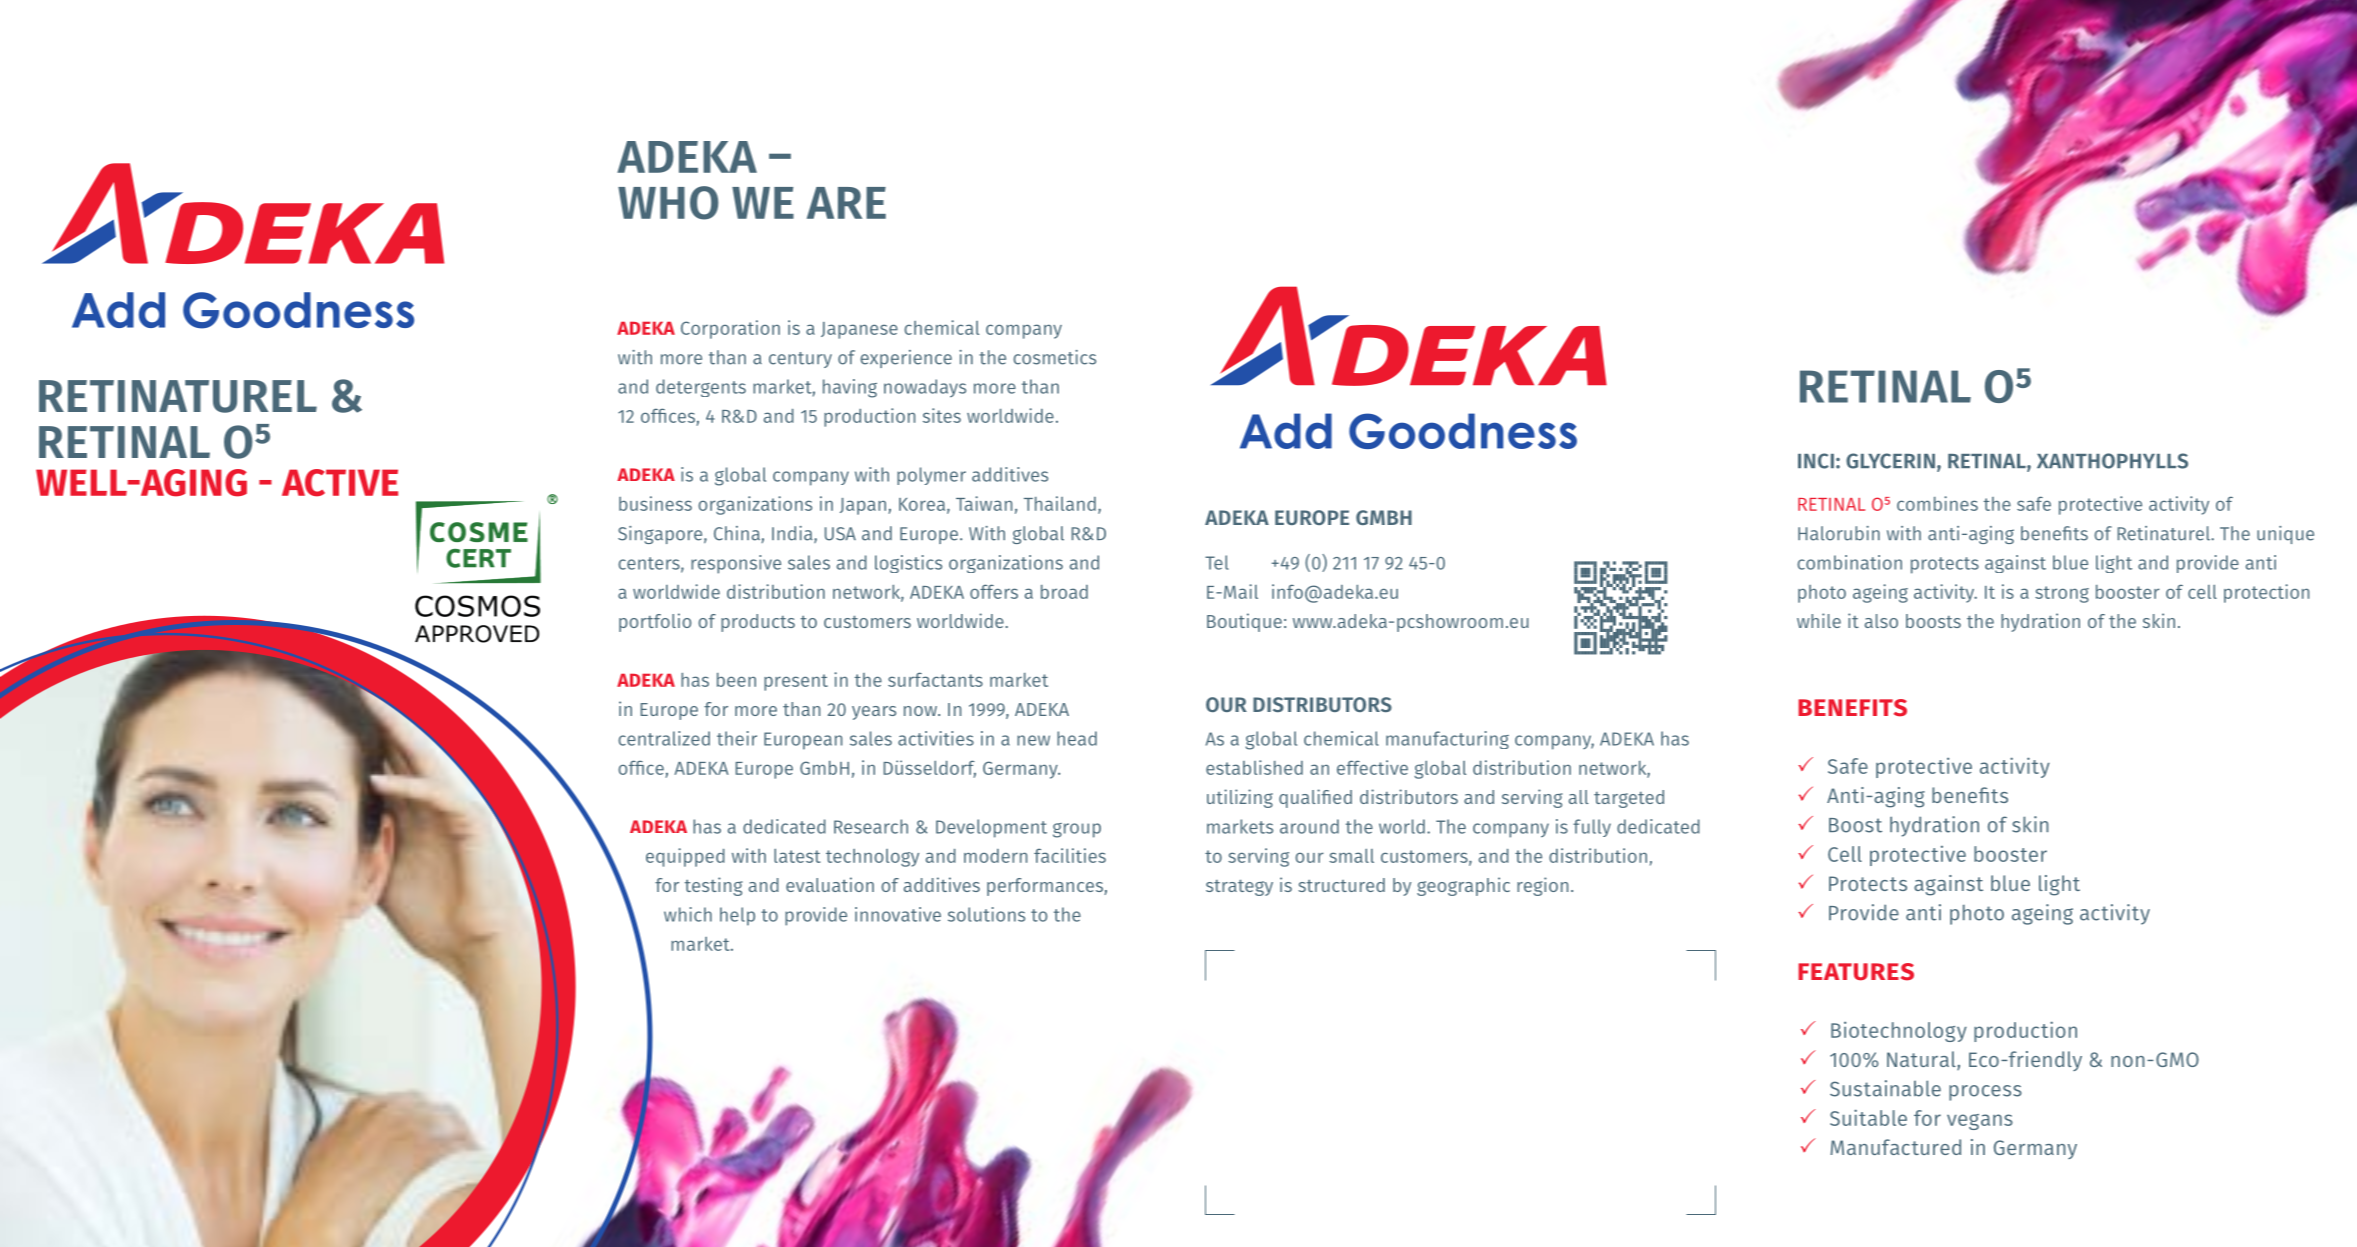  What do you see at coordinates (2112, 461) in the image?
I see `XANTHOPHYLLS` at bounding box center [2112, 461].
